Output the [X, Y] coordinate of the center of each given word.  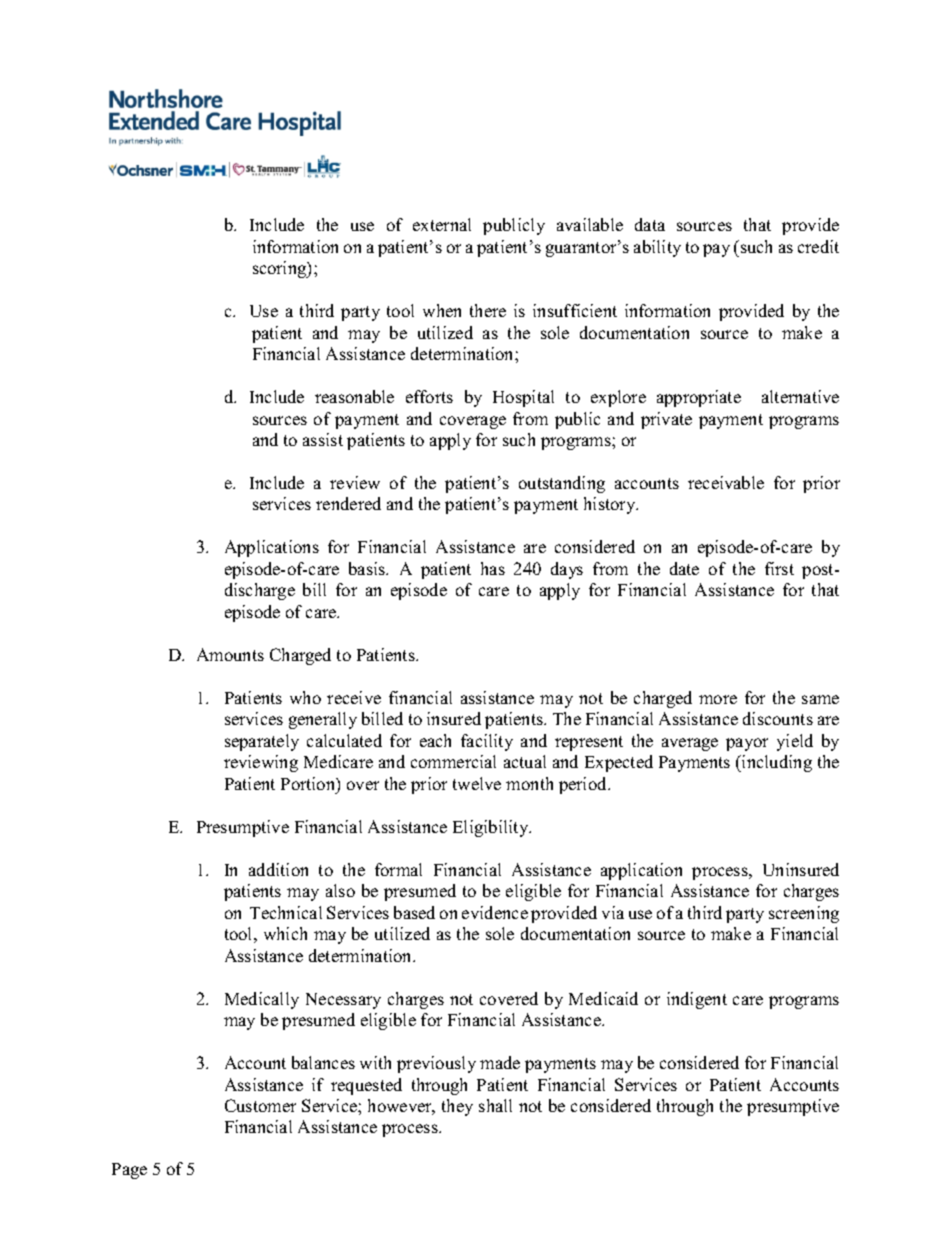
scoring [281, 269]
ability [657, 248]
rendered [348, 503]
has [493, 568]
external [442, 224]
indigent [697, 1000]
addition [278, 869]
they [457, 1107]
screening [804, 914]
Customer [260, 1105]
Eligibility [492, 828]
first [779, 568]
